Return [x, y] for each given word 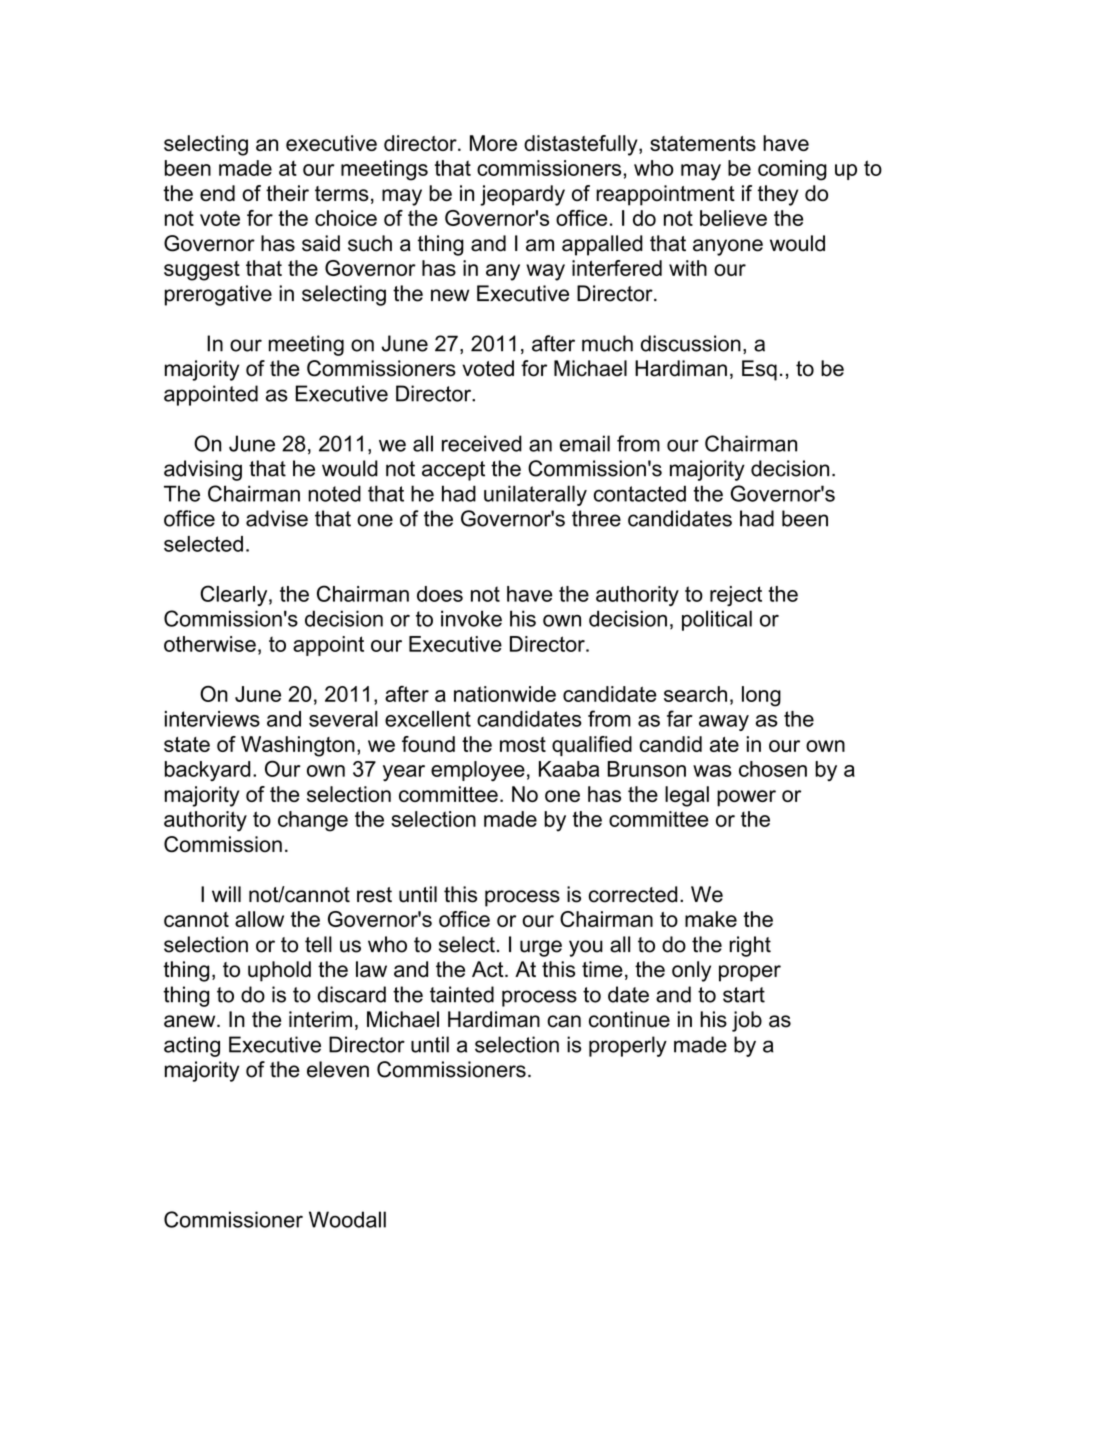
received [482, 443]
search [695, 694]
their [287, 193]
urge [541, 948]
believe [733, 218]
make [711, 919]
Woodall [347, 1219]
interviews [212, 719]
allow [259, 919]
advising [203, 470]
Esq [759, 370]
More [493, 143]
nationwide [505, 694]
